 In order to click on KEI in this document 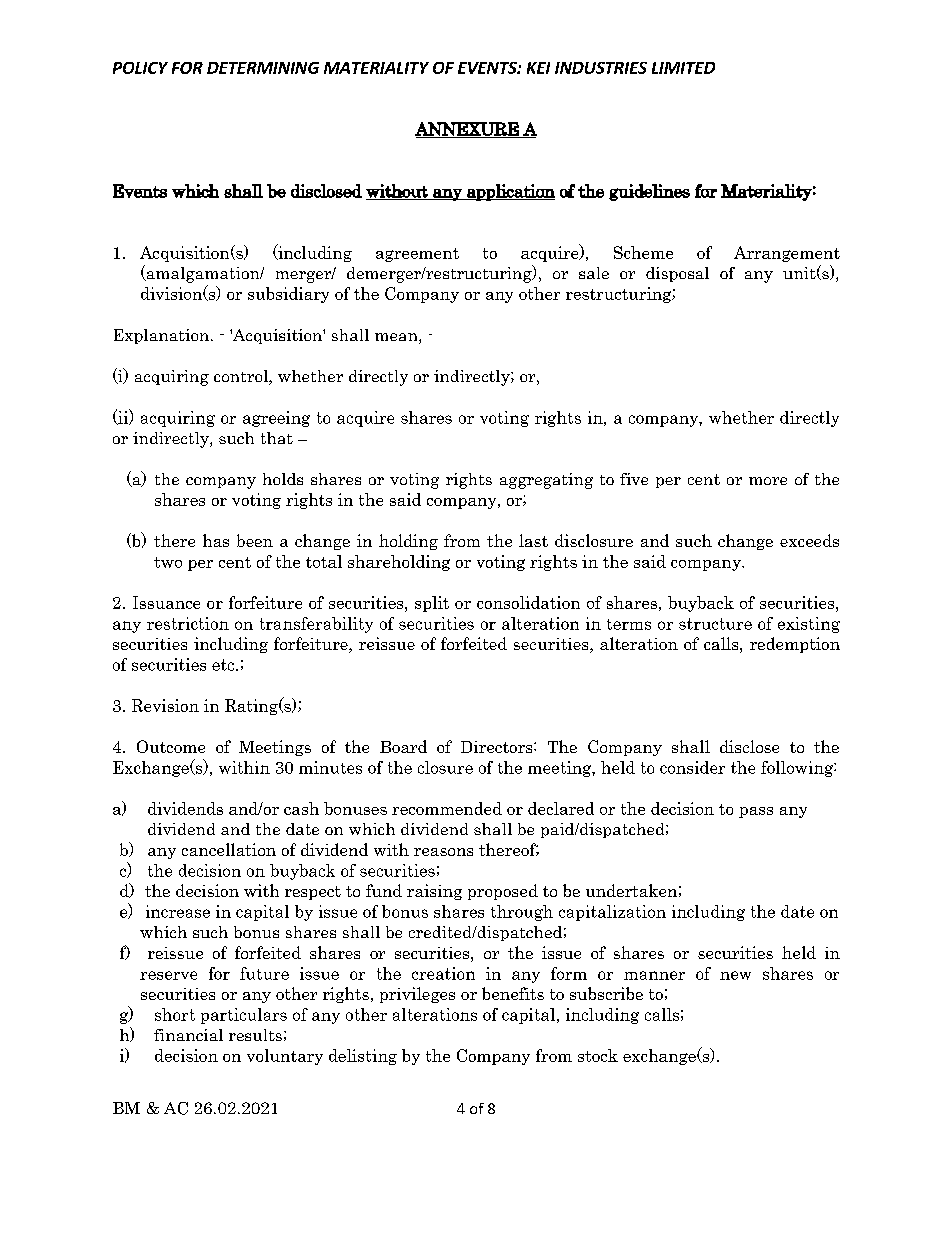, I will do `click(538, 68)`.
